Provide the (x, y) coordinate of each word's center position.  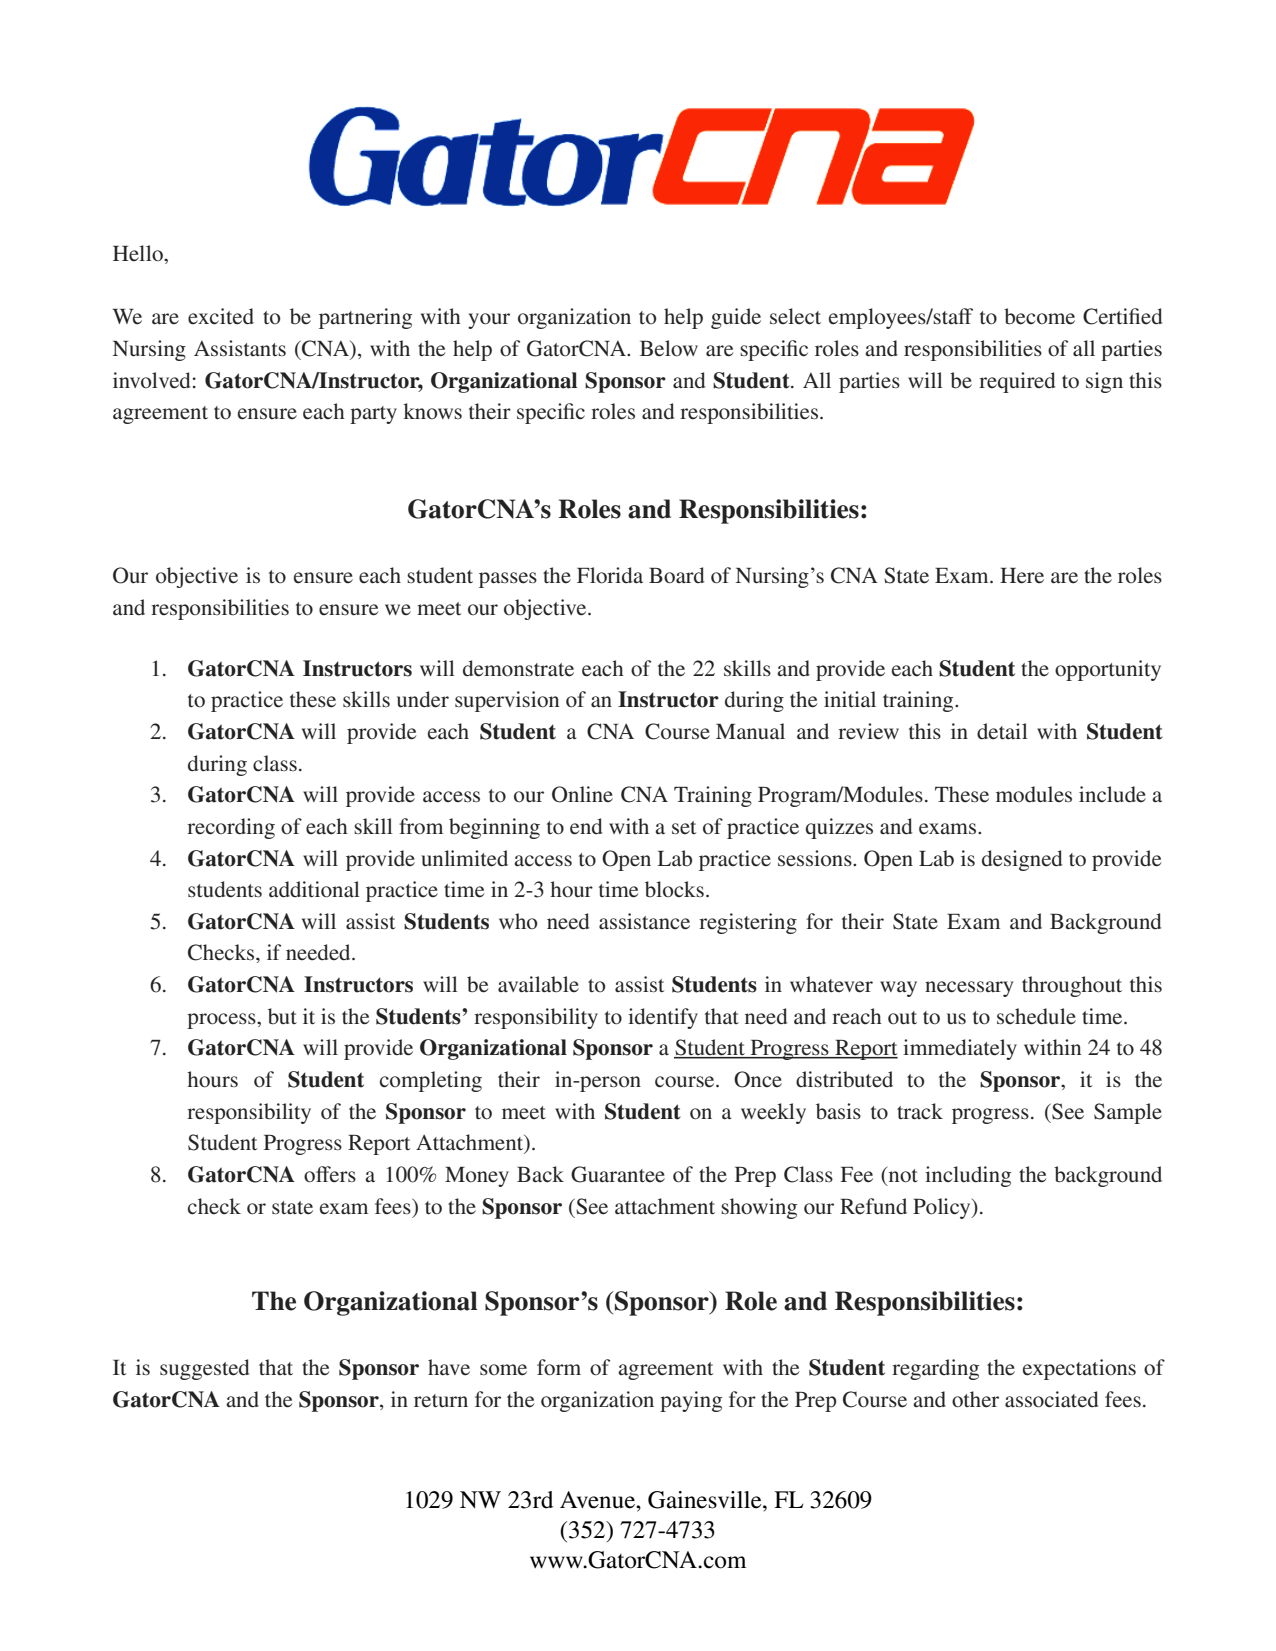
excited (221, 316)
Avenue (598, 1500)
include (1112, 794)
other (975, 1399)
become (1039, 316)
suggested (204, 1369)
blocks (674, 889)
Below (669, 348)
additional (314, 889)
